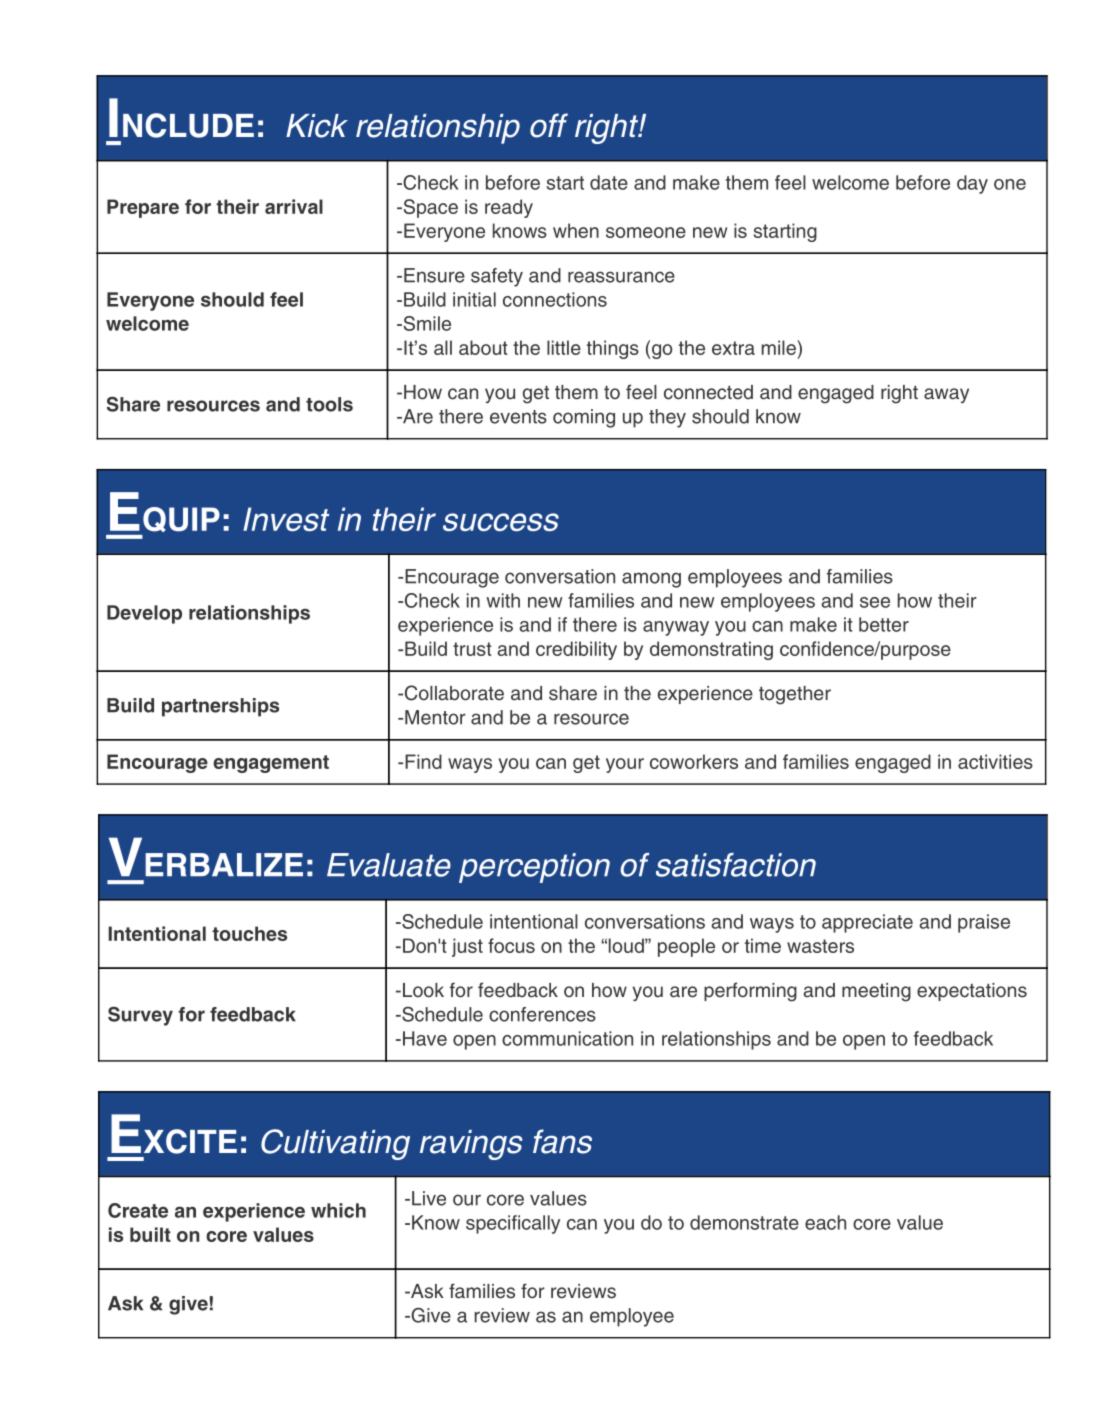 The width and height of the document is (1096, 1419). What do you see at coordinates (825, 1222) in the document?
I see `each` at bounding box center [825, 1222].
